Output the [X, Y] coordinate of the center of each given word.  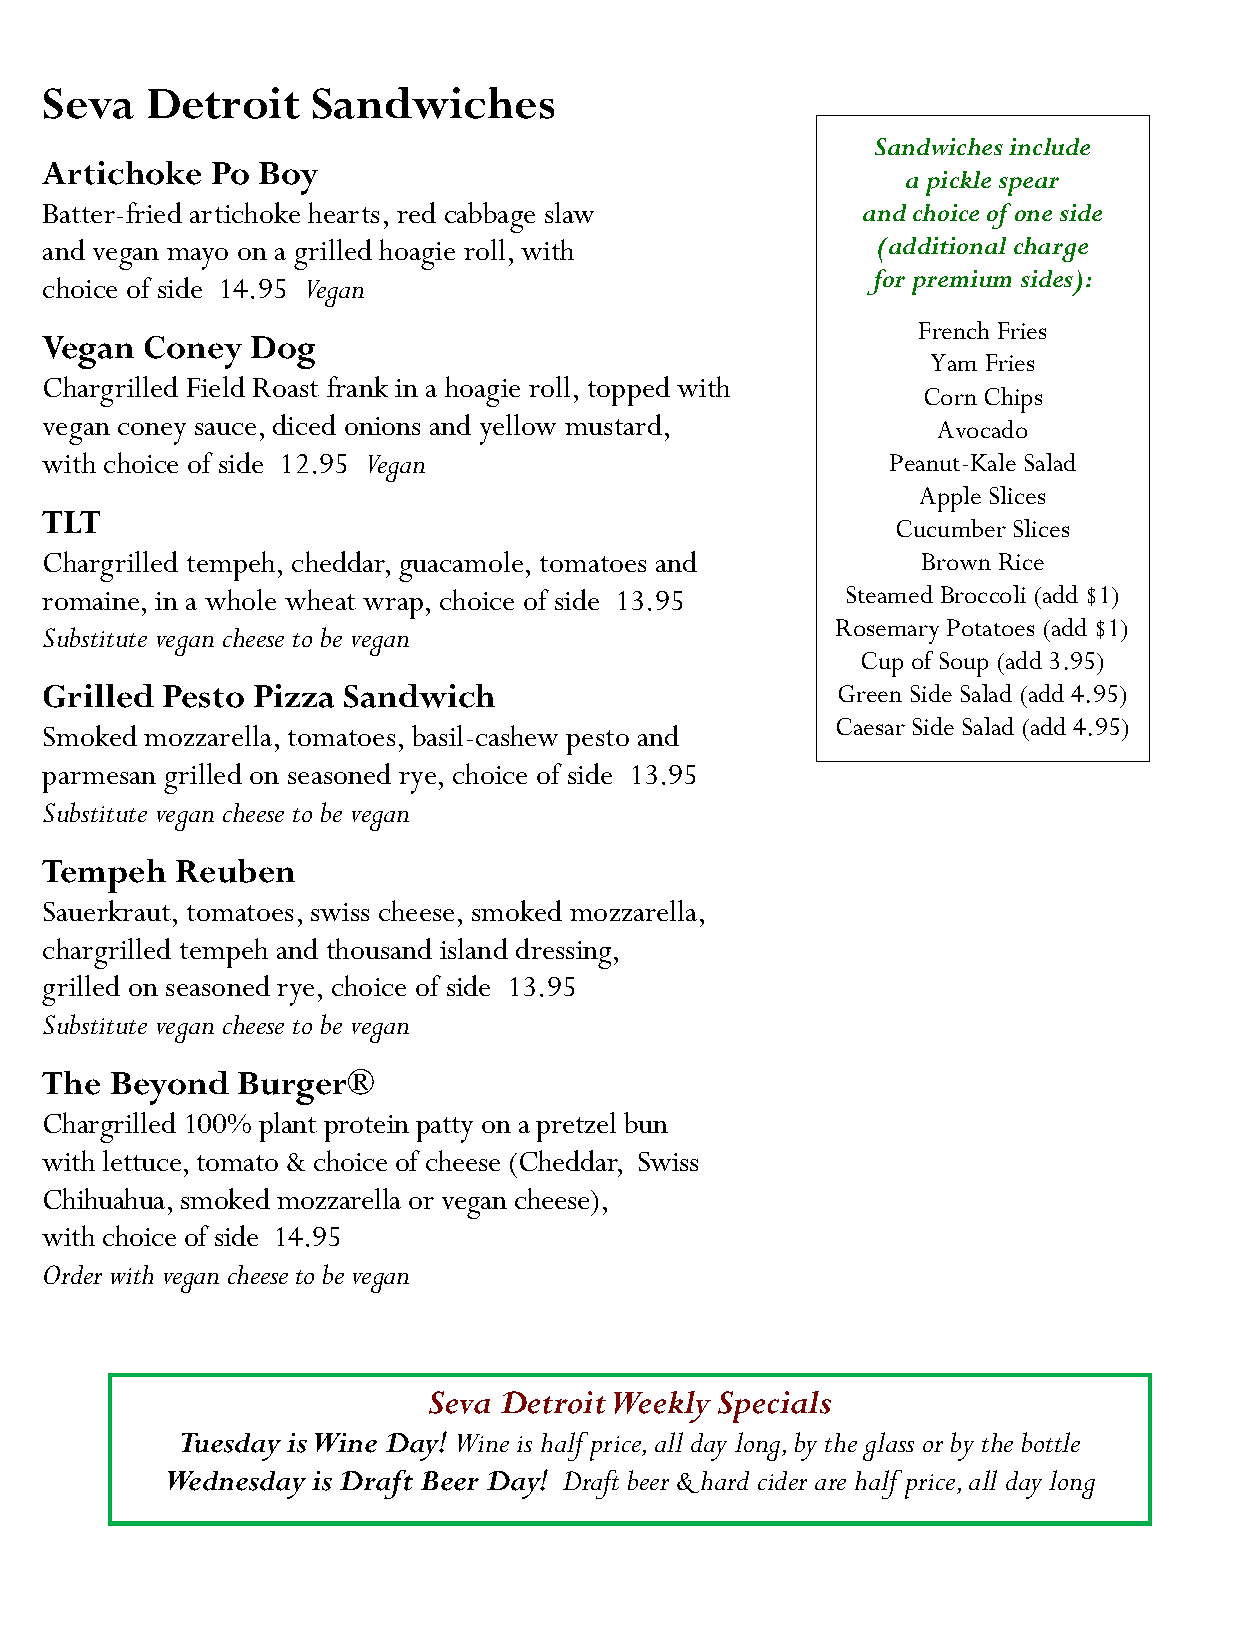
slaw [569, 212]
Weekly [662, 1407]
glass [888, 1446]
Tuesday [231, 1447]
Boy [288, 178]
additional [946, 245]
